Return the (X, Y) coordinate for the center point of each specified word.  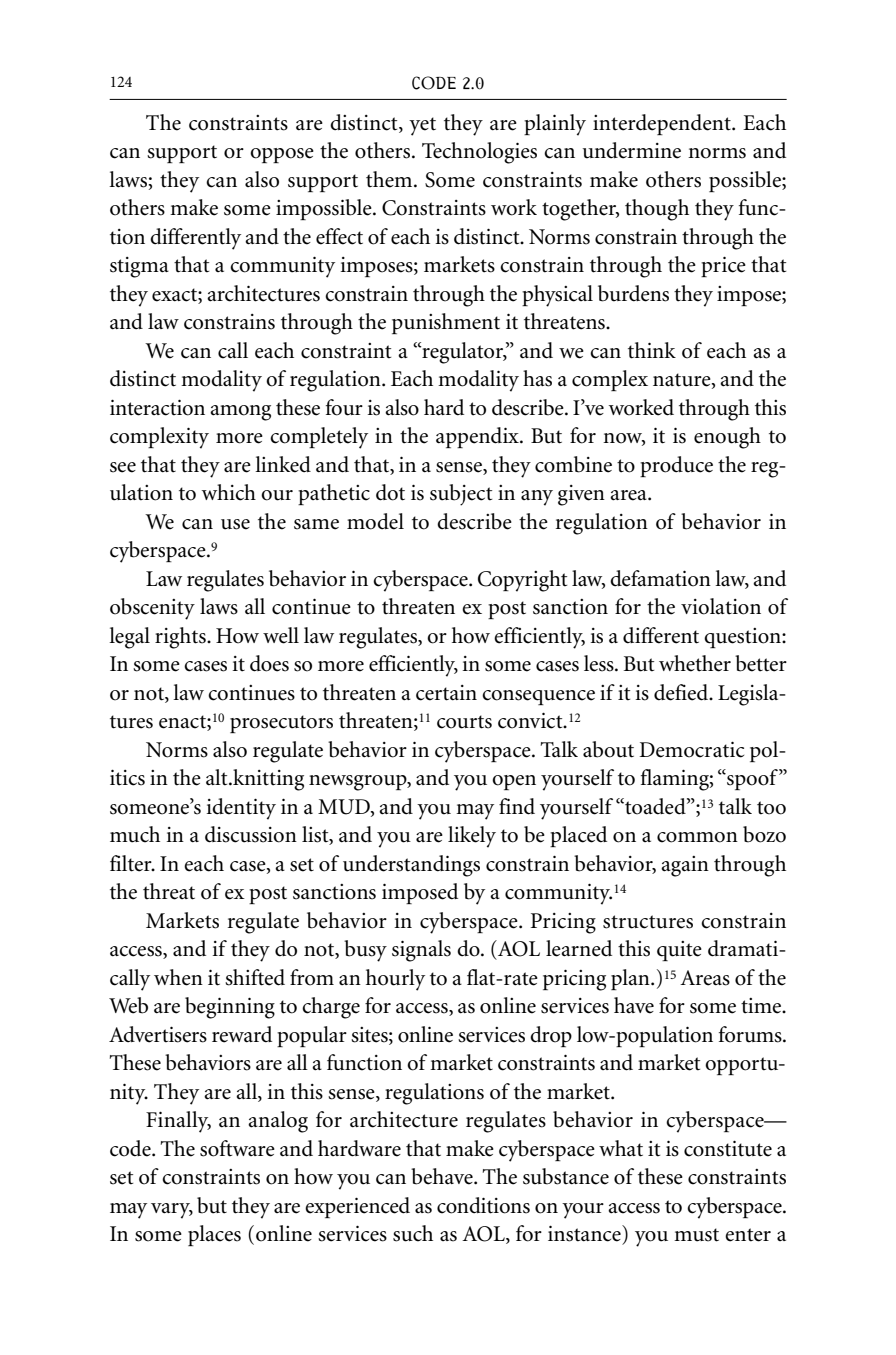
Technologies (479, 153)
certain (446, 693)
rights (181, 638)
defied (682, 692)
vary (172, 1211)
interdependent (663, 124)
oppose (282, 155)
